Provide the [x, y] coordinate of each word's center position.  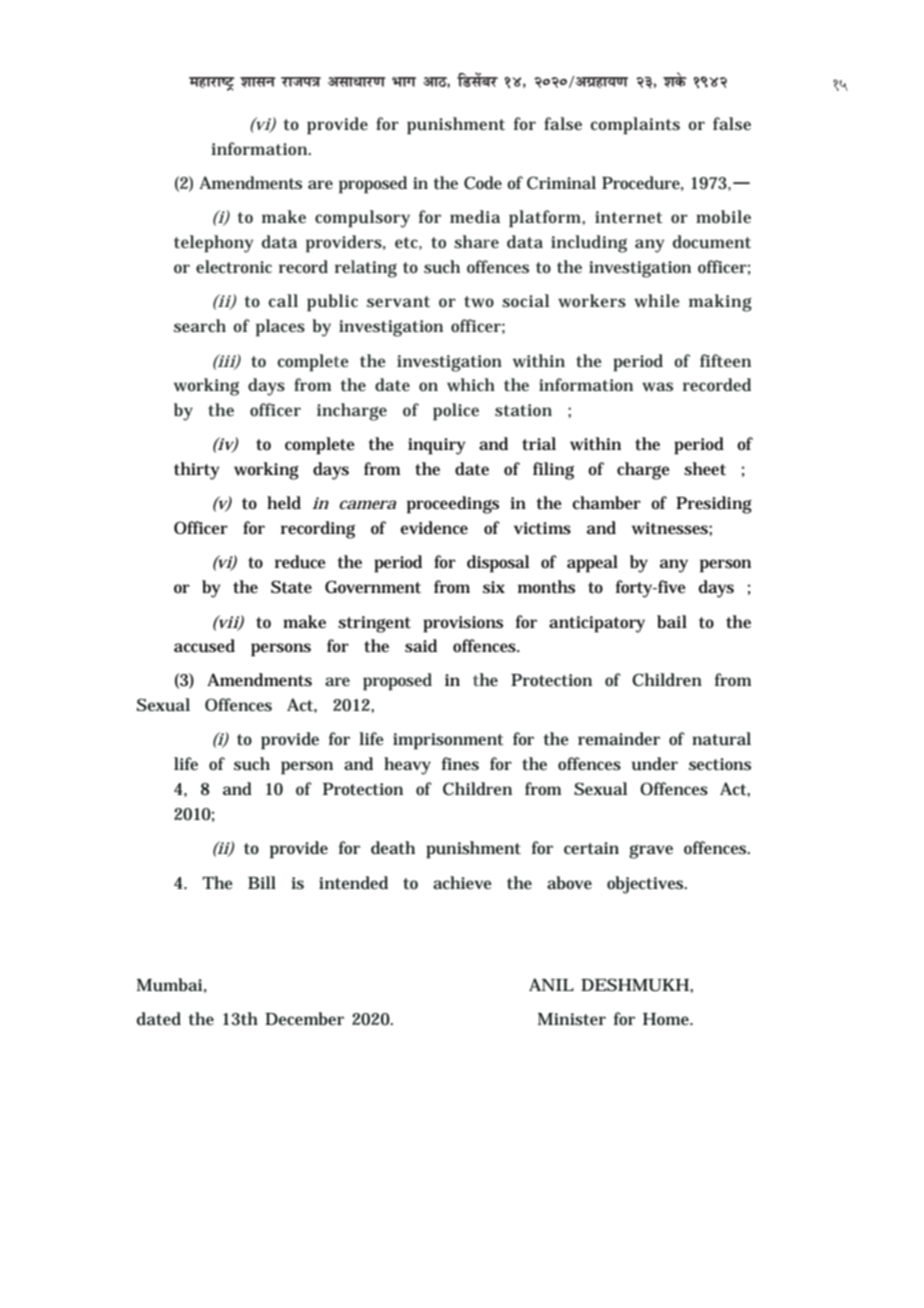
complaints [635, 126]
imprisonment [448, 741]
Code [483, 182]
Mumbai [170, 985]
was [657, 387]
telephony [214, 244]
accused [204, 646]
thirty [197, 471]
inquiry [437, 446]
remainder [619, 739]
